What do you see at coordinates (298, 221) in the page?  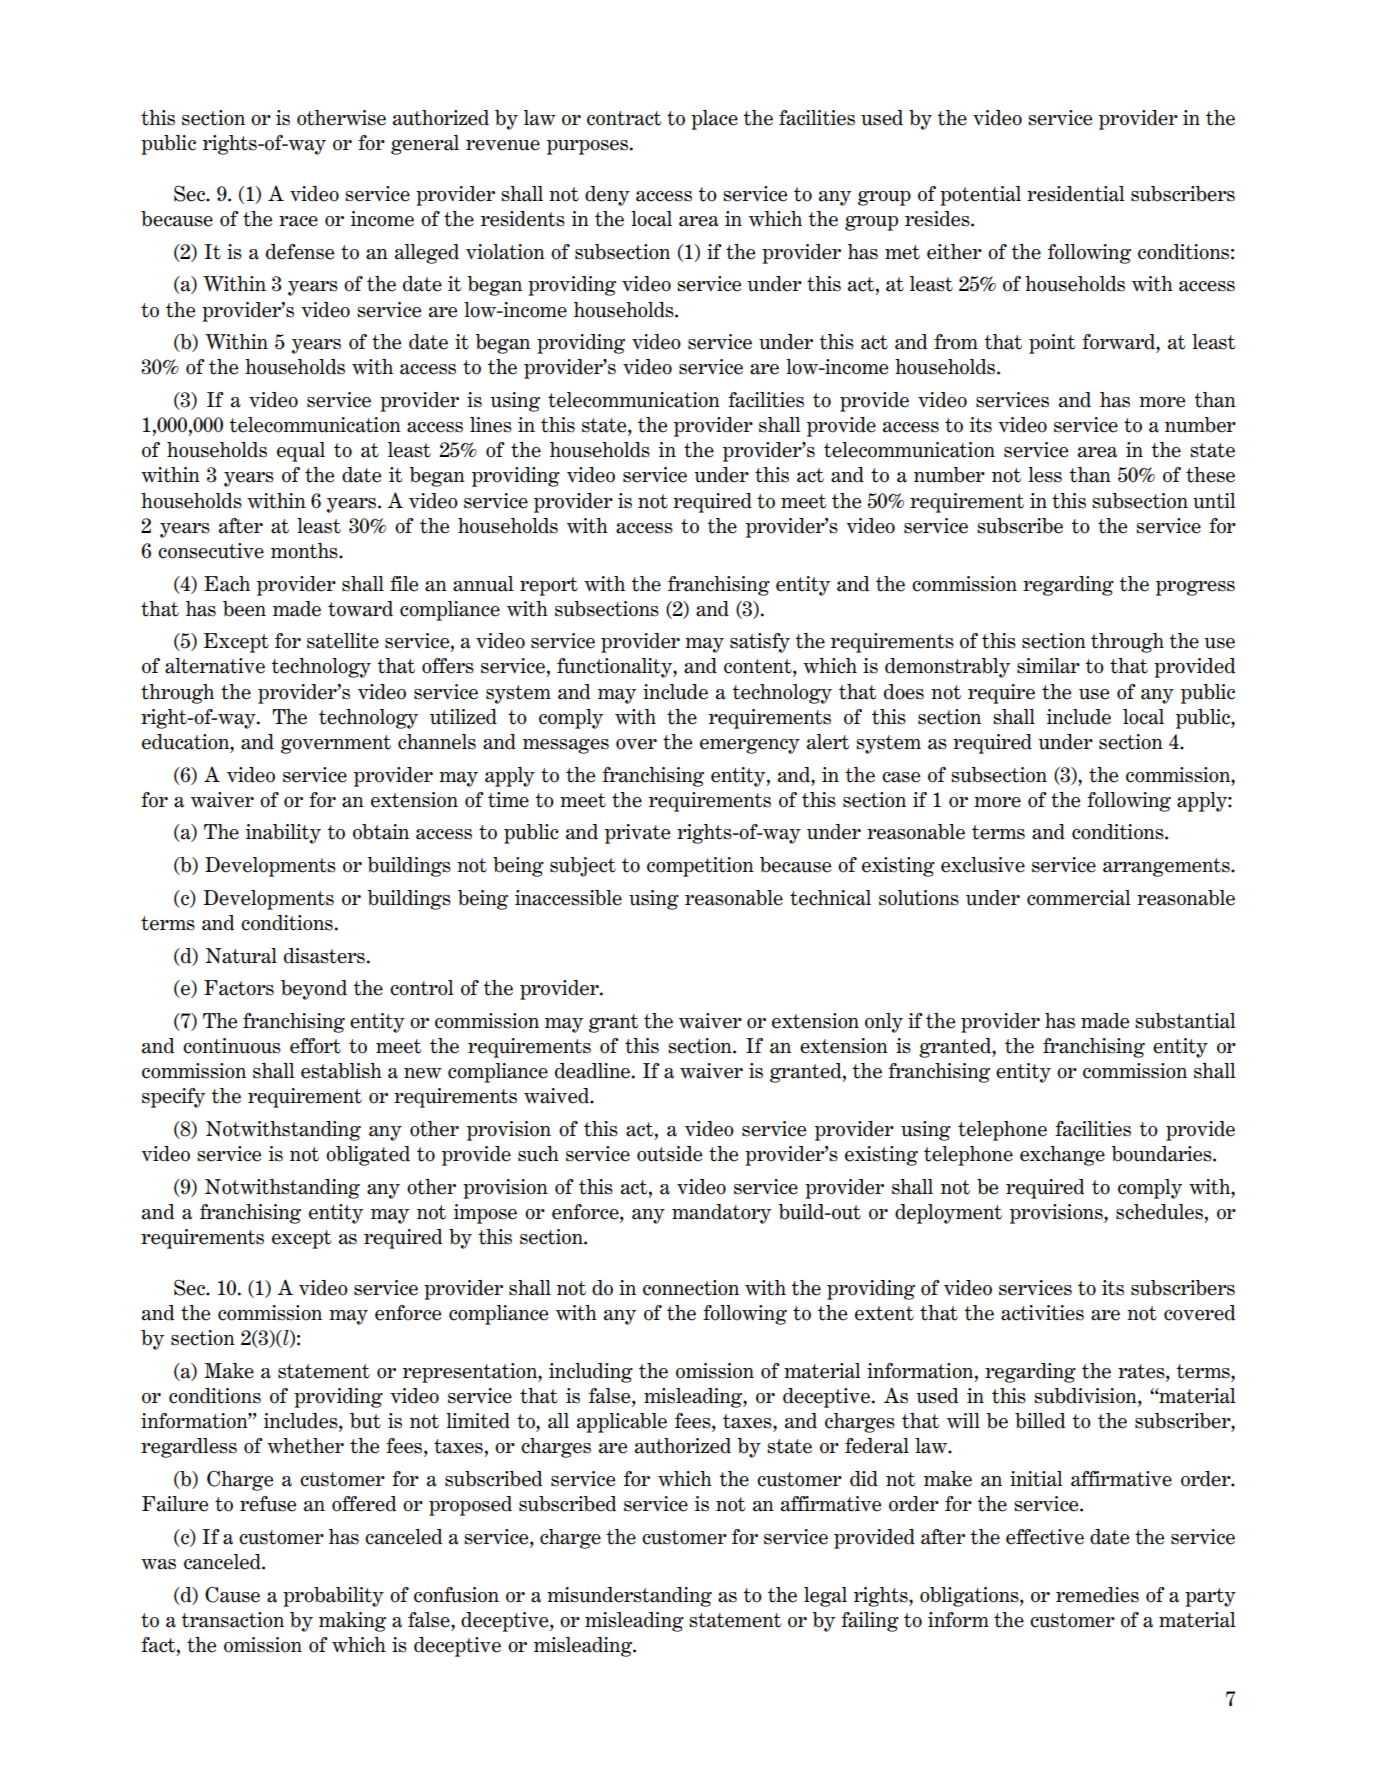 I see `race` at bounding box center [298, 221].
